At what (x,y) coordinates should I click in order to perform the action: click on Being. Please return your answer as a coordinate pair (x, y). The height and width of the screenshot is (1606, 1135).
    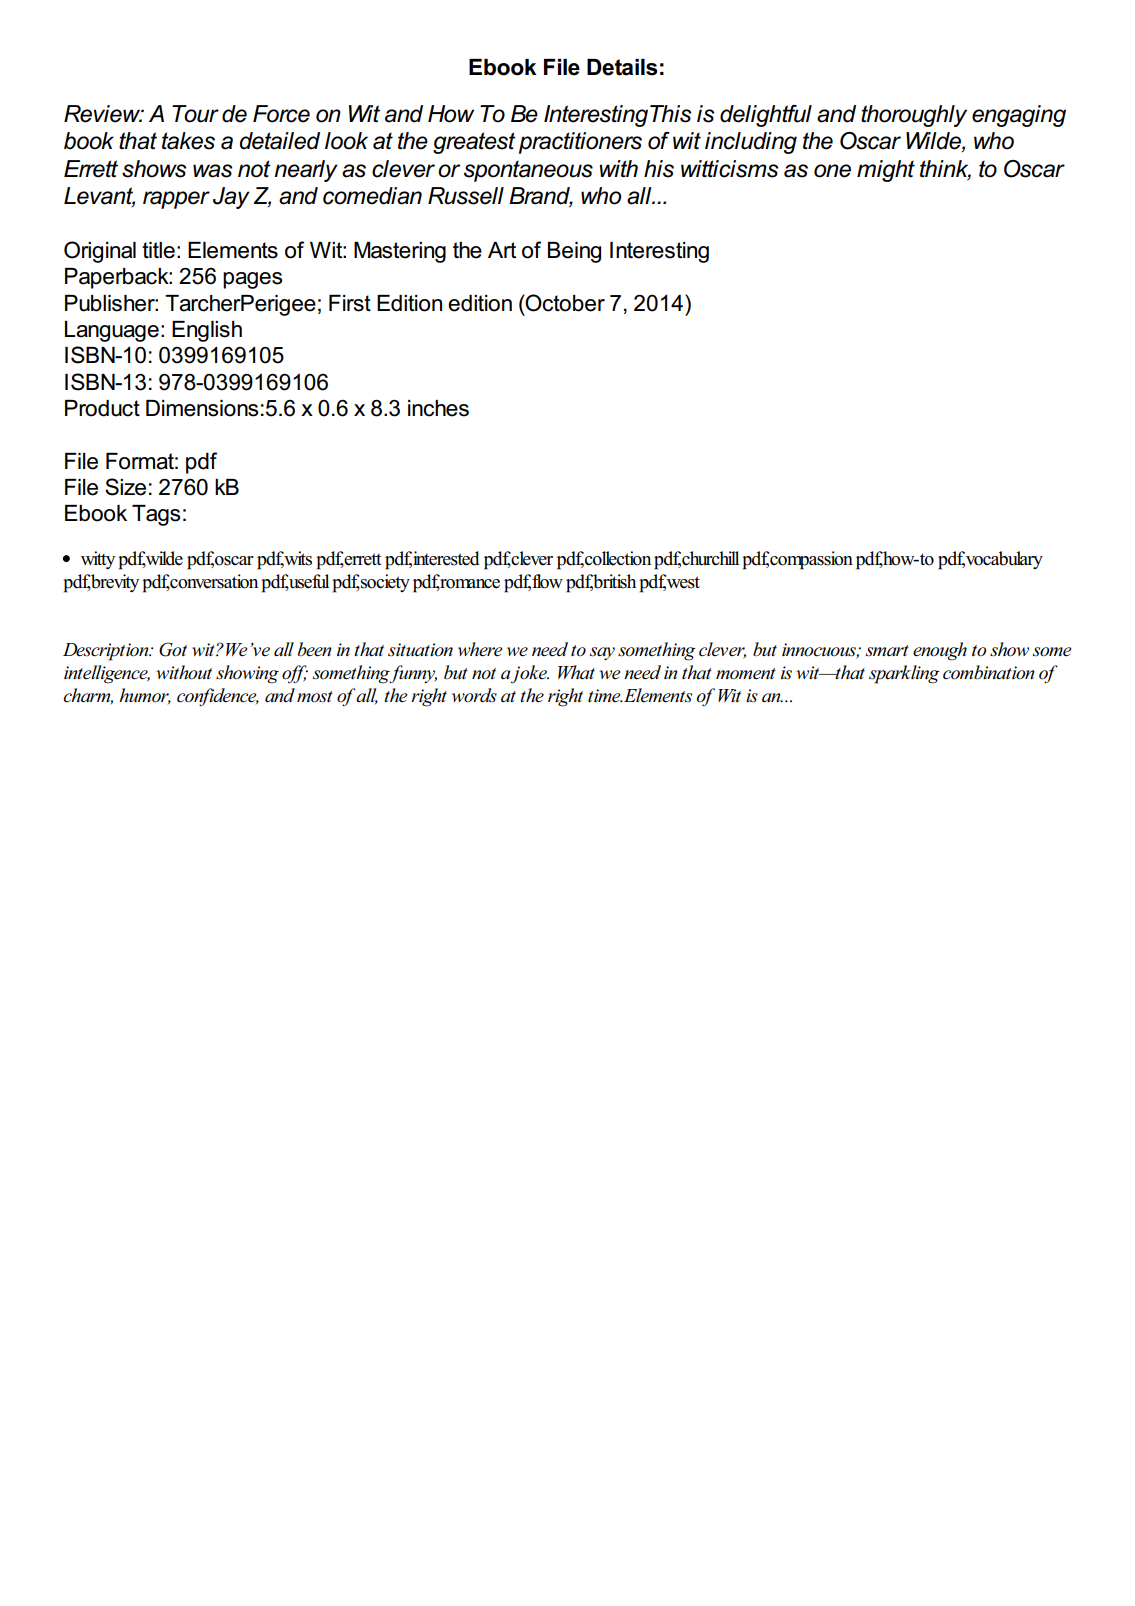
    Looking at the image, I should click on (574, 252).
